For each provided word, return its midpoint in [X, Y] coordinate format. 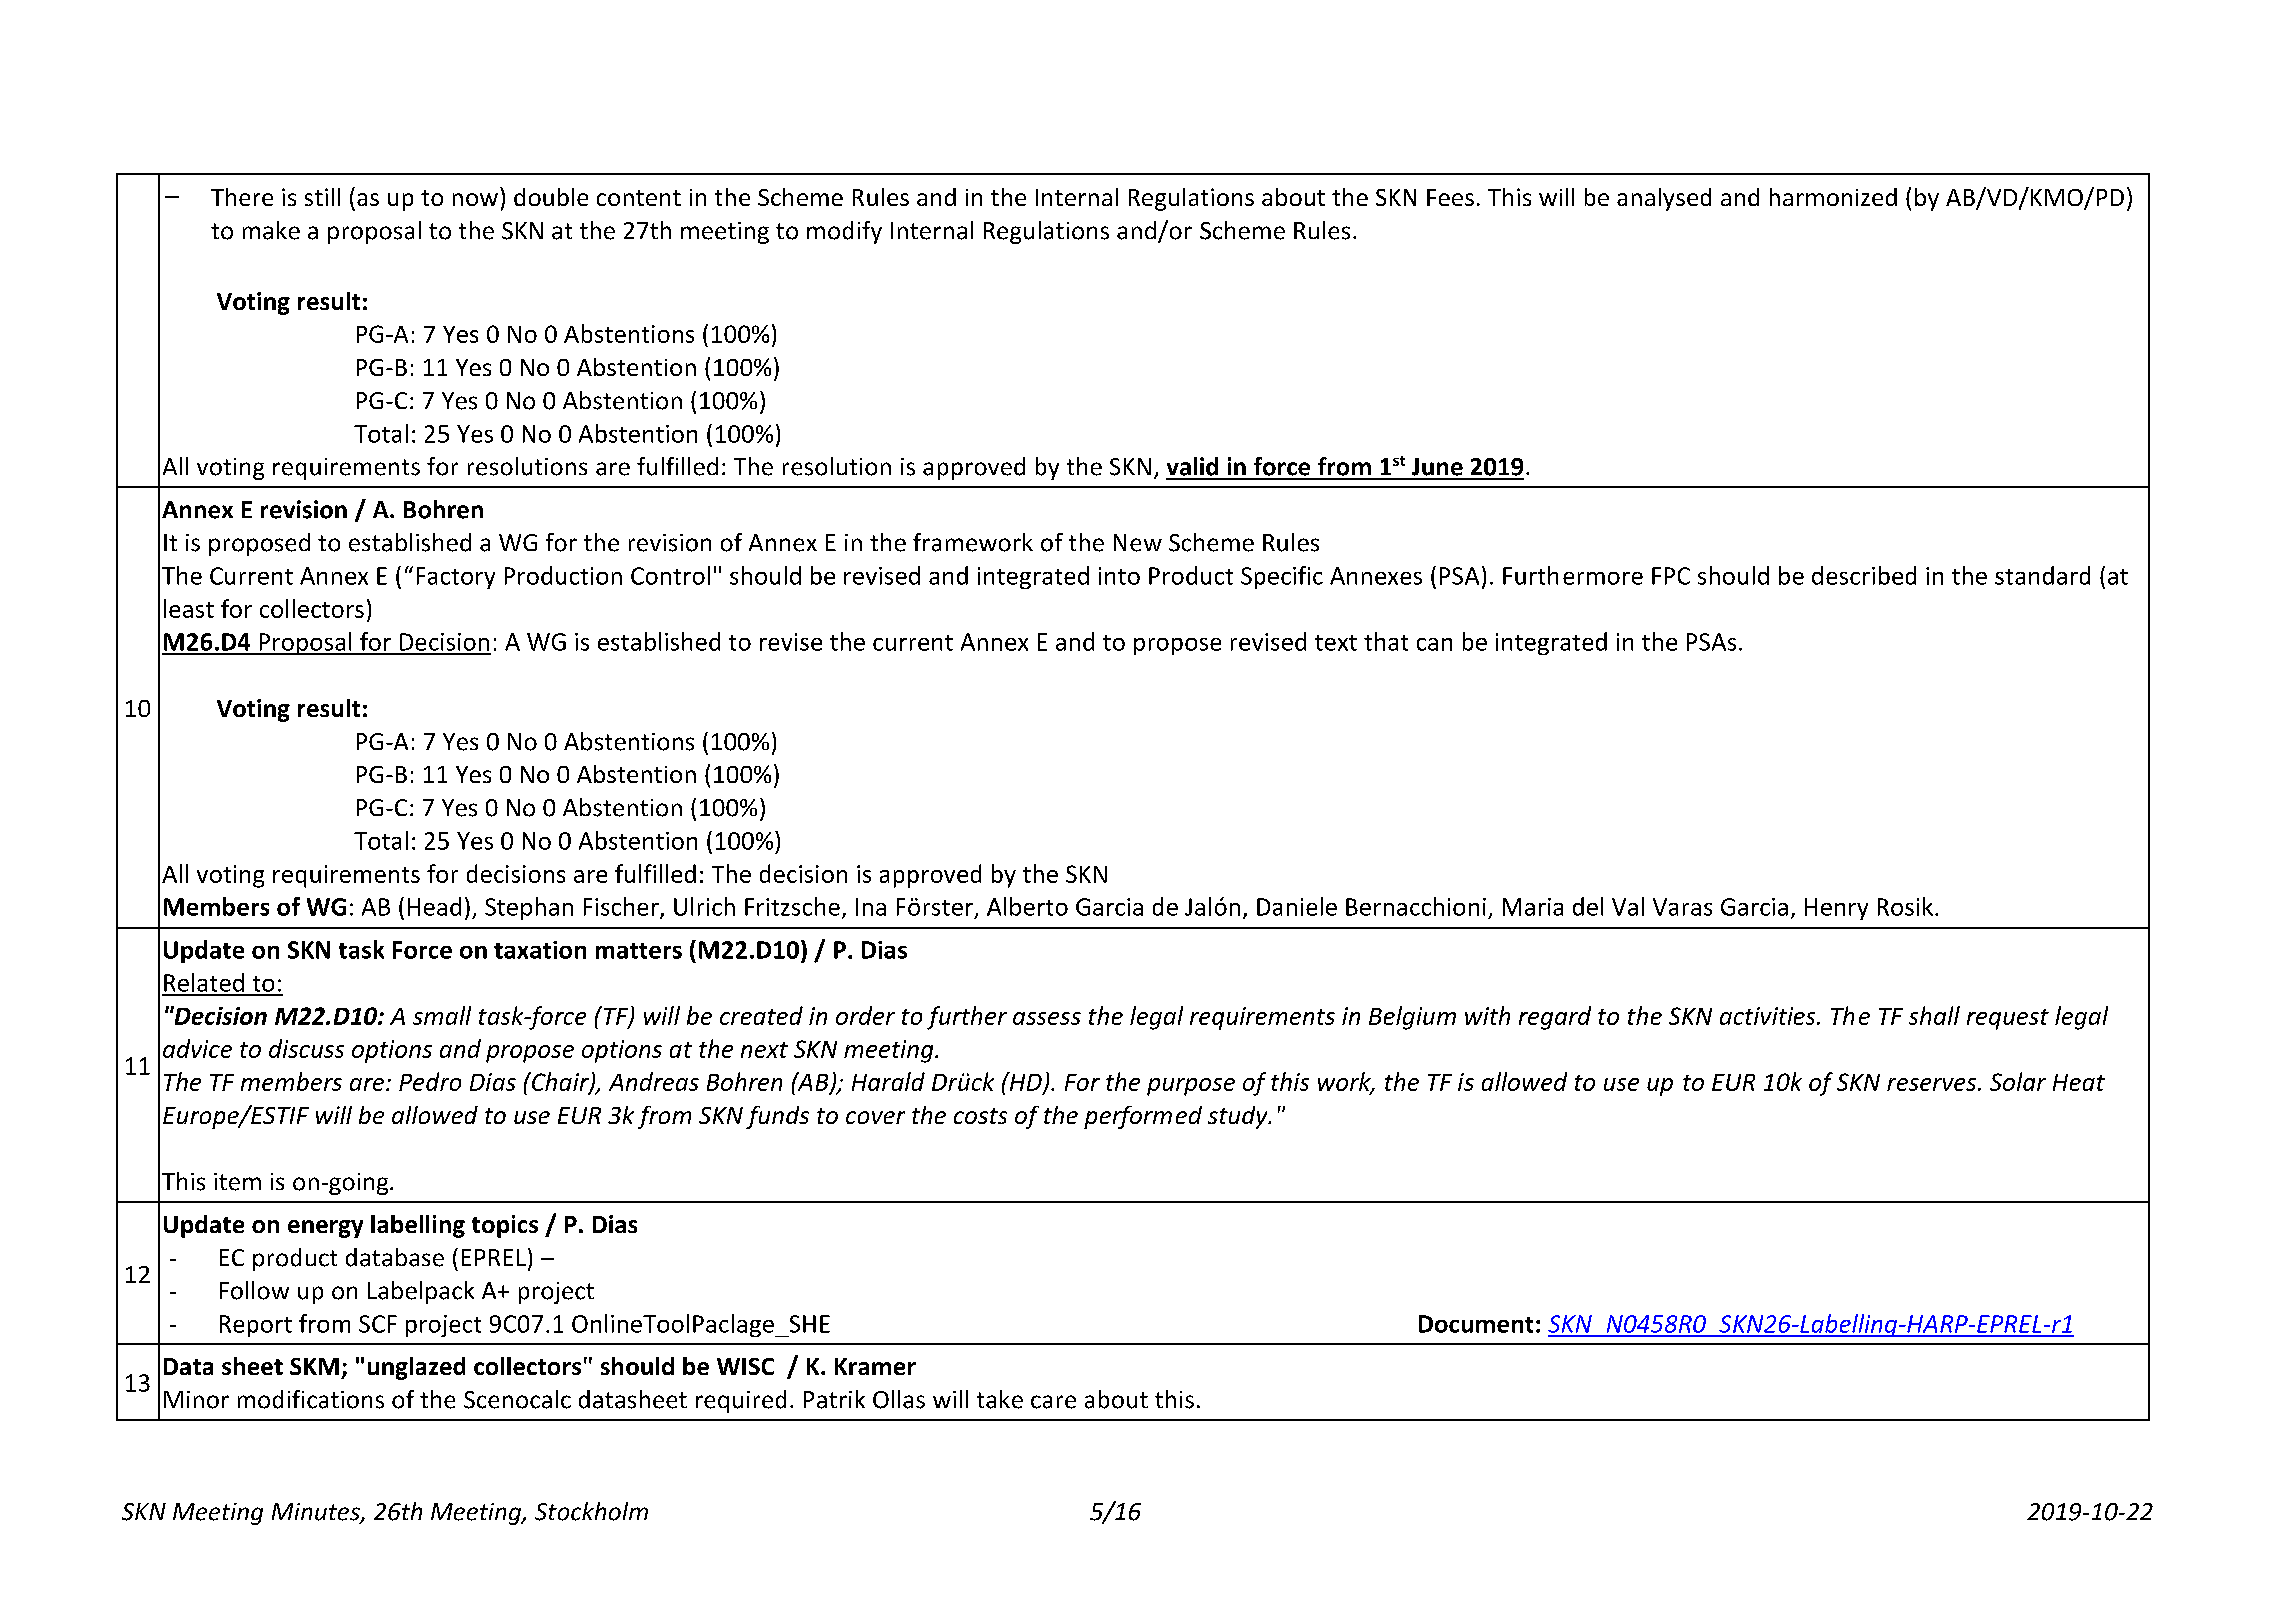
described [1864, 575]
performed [1143, 1117]
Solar [2018, 1081]
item [237, 1182]
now [475, 199]
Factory [456, 578]
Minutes [317, 1513]
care [1053, 1402]
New [1138, 543]
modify [844, 232]
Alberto [1027, 906]
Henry [1836, 909]
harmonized [1833, 197]
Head [434, 906]
